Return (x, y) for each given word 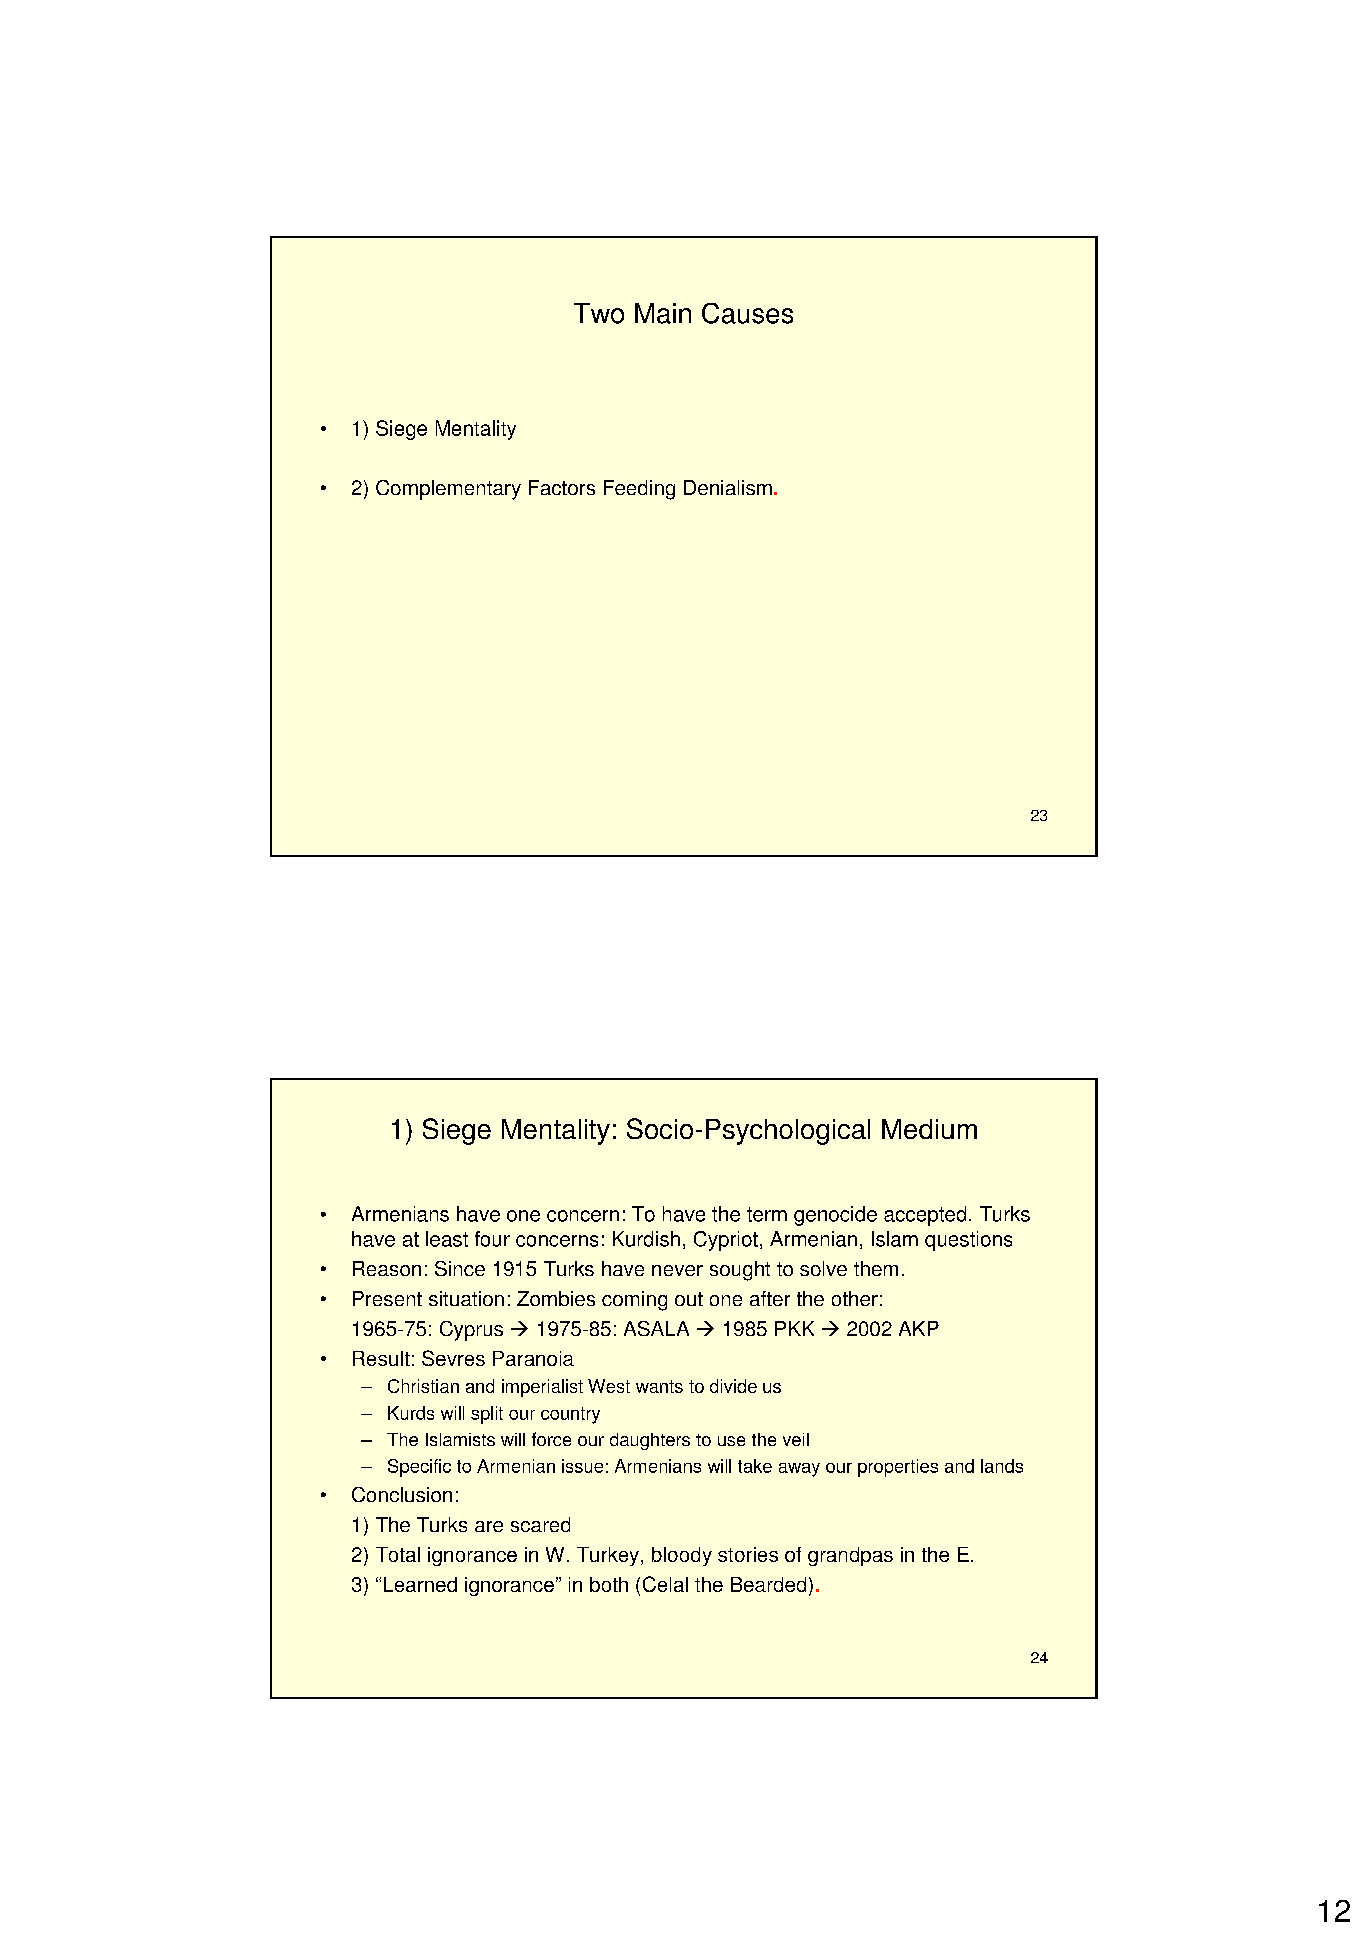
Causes (747, 313)
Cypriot (726, 1241)
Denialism (728, 487)
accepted (925, 1216)
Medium (929, 1129)
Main (663, 313)
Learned (420, 1584)
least (447, 1239)
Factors (562, 487)
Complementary (448, 490)
